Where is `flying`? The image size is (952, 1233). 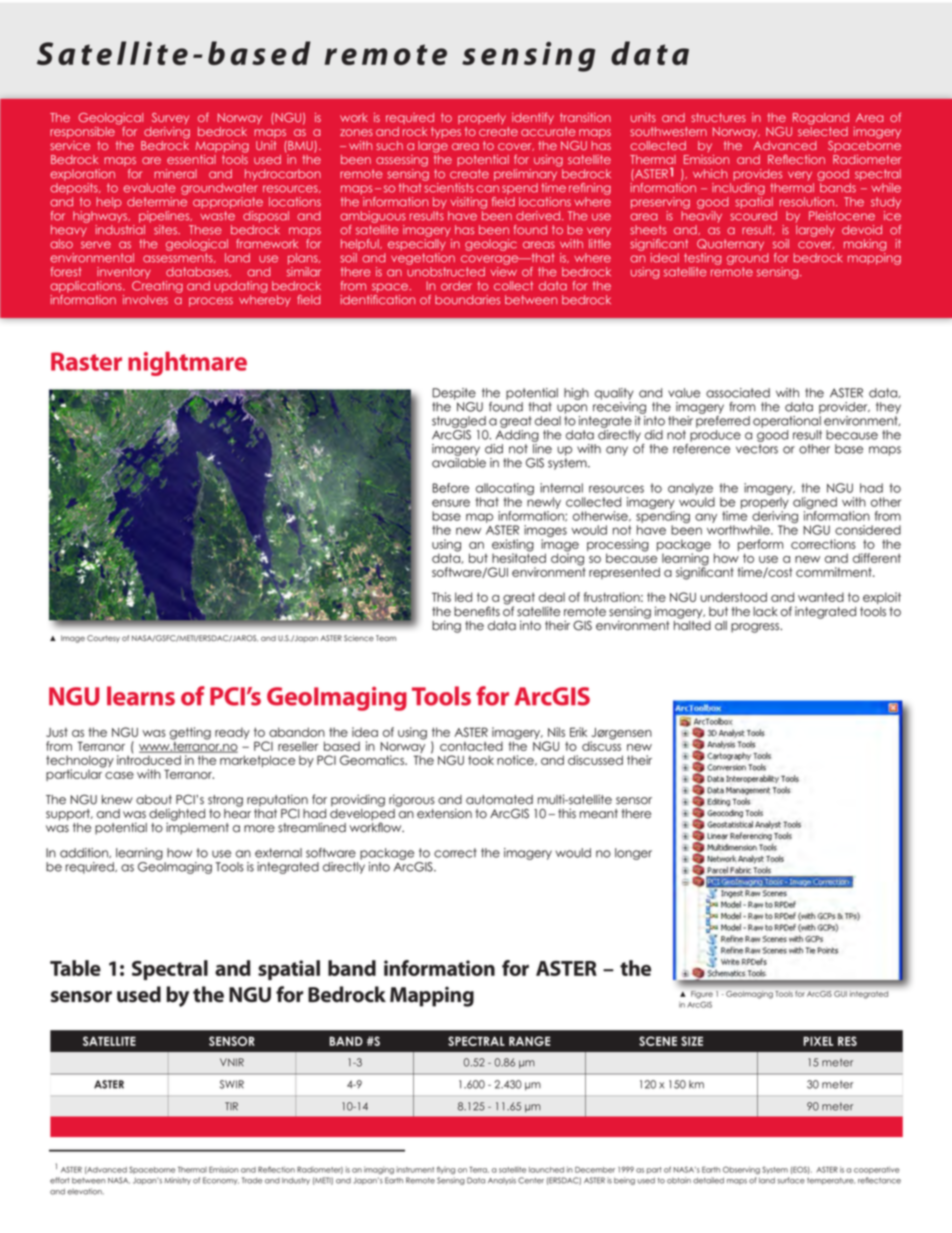
flying is located at coordinates (446, 1170).
